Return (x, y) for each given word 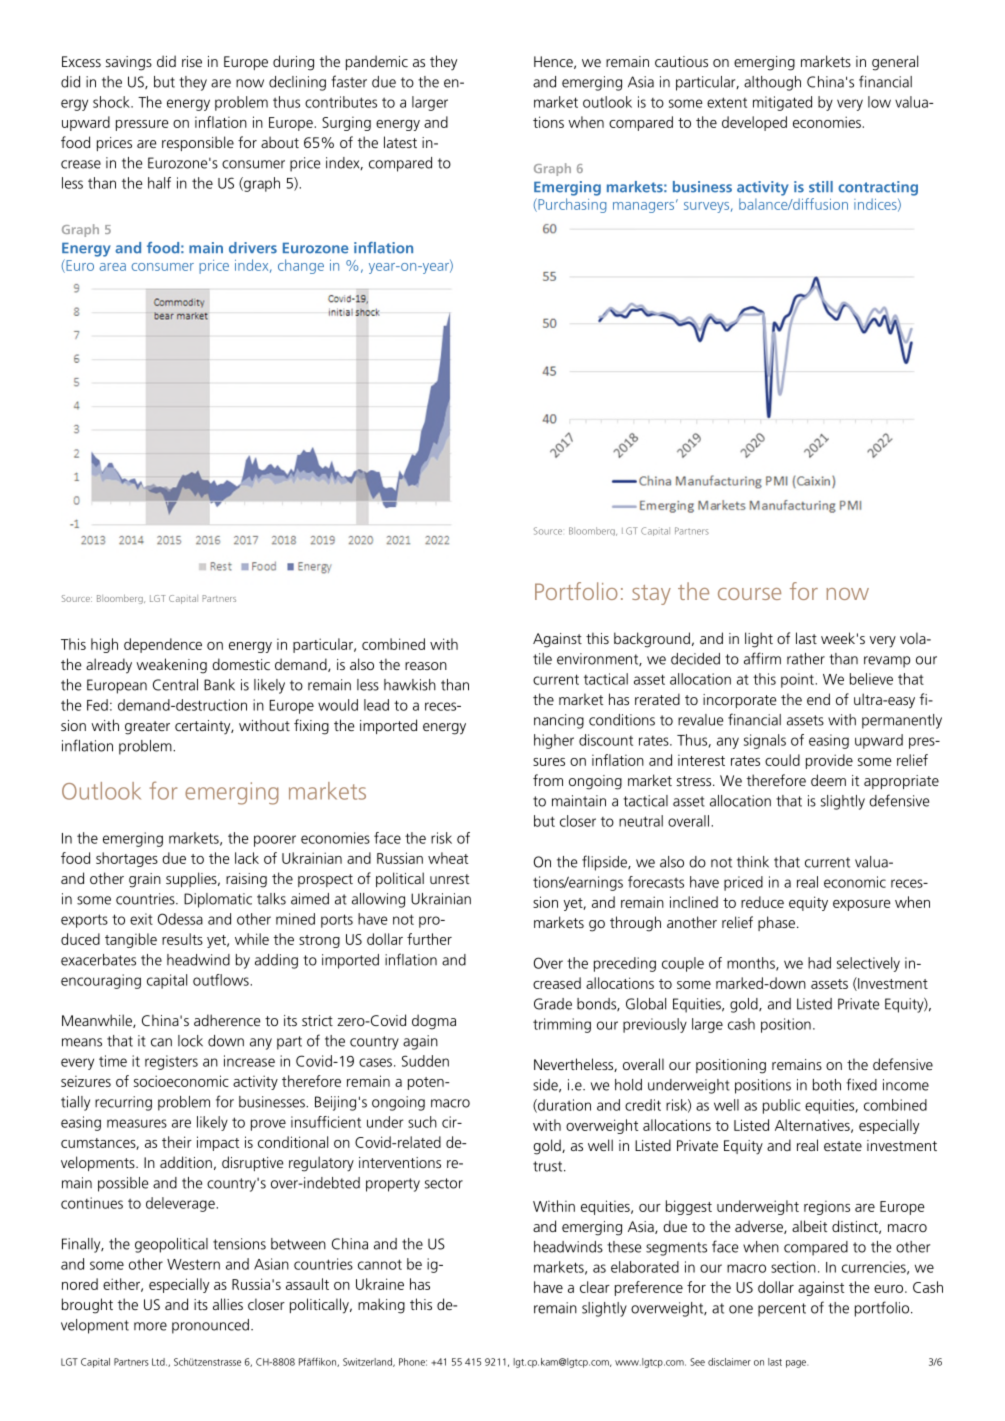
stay (651, 595)
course (749, 594)
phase (776, 923)
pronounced (210, 1326)
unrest (449, 879)
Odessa (180, 919)
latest (400, 142)
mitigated (782, 103)
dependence (163, 645)
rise (192, 61)
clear (595, 1287)
